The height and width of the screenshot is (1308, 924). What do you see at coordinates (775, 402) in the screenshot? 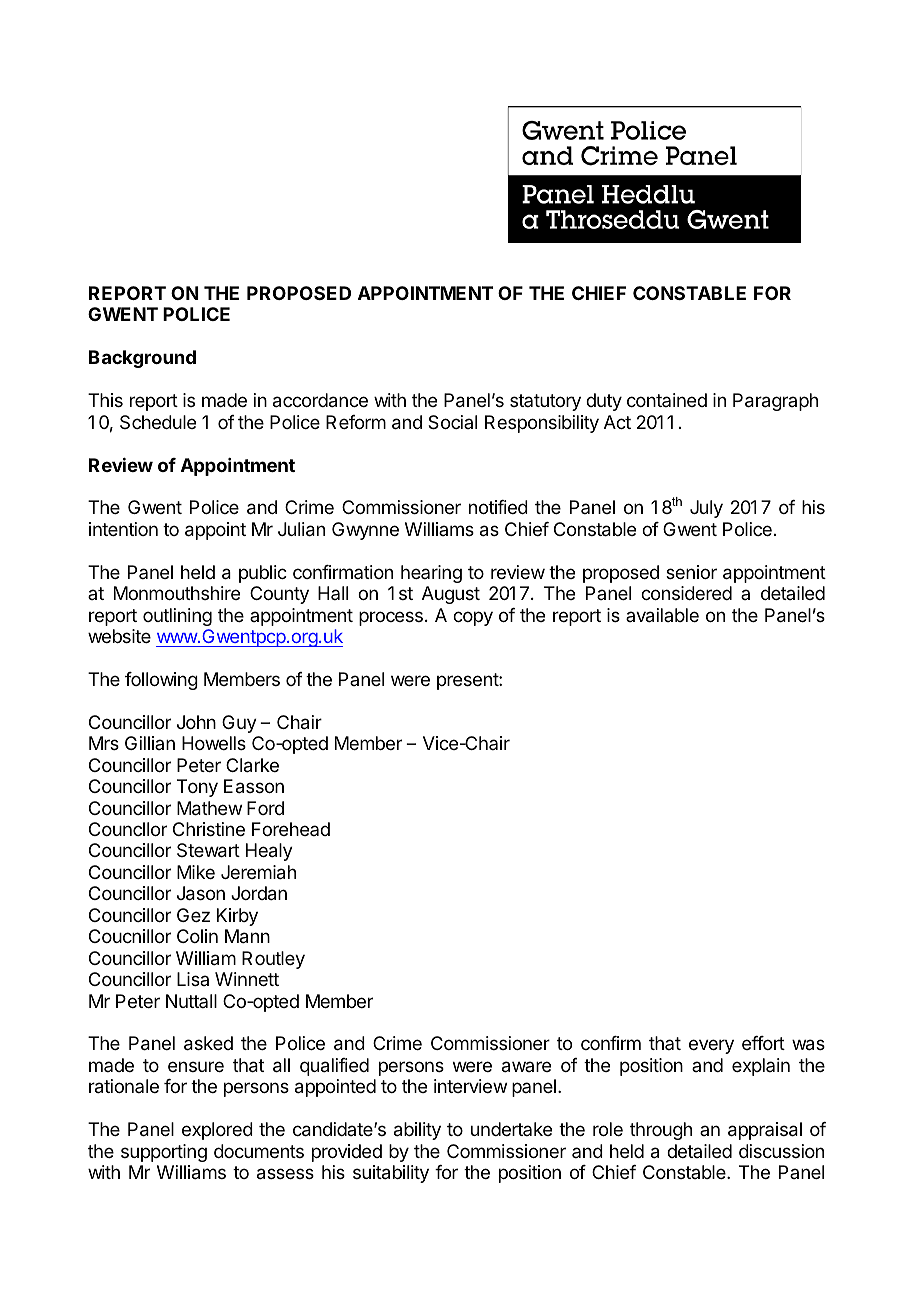
I see `Paragraph` at bounding box center [775, 402].
